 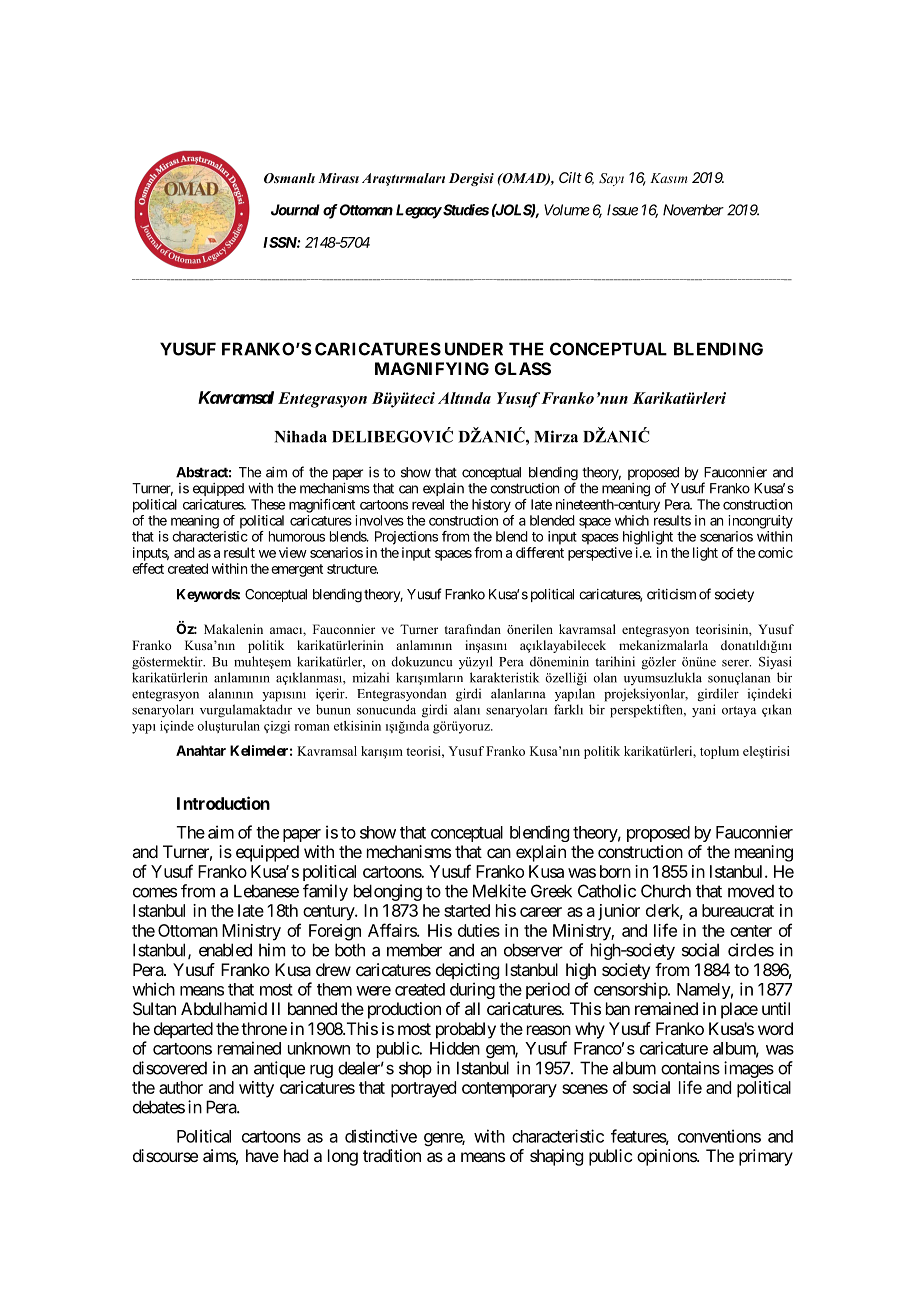 What do you see at coordinates (693, 210) in the screenshot?
I see `November` at bounding box center [693, 210].
